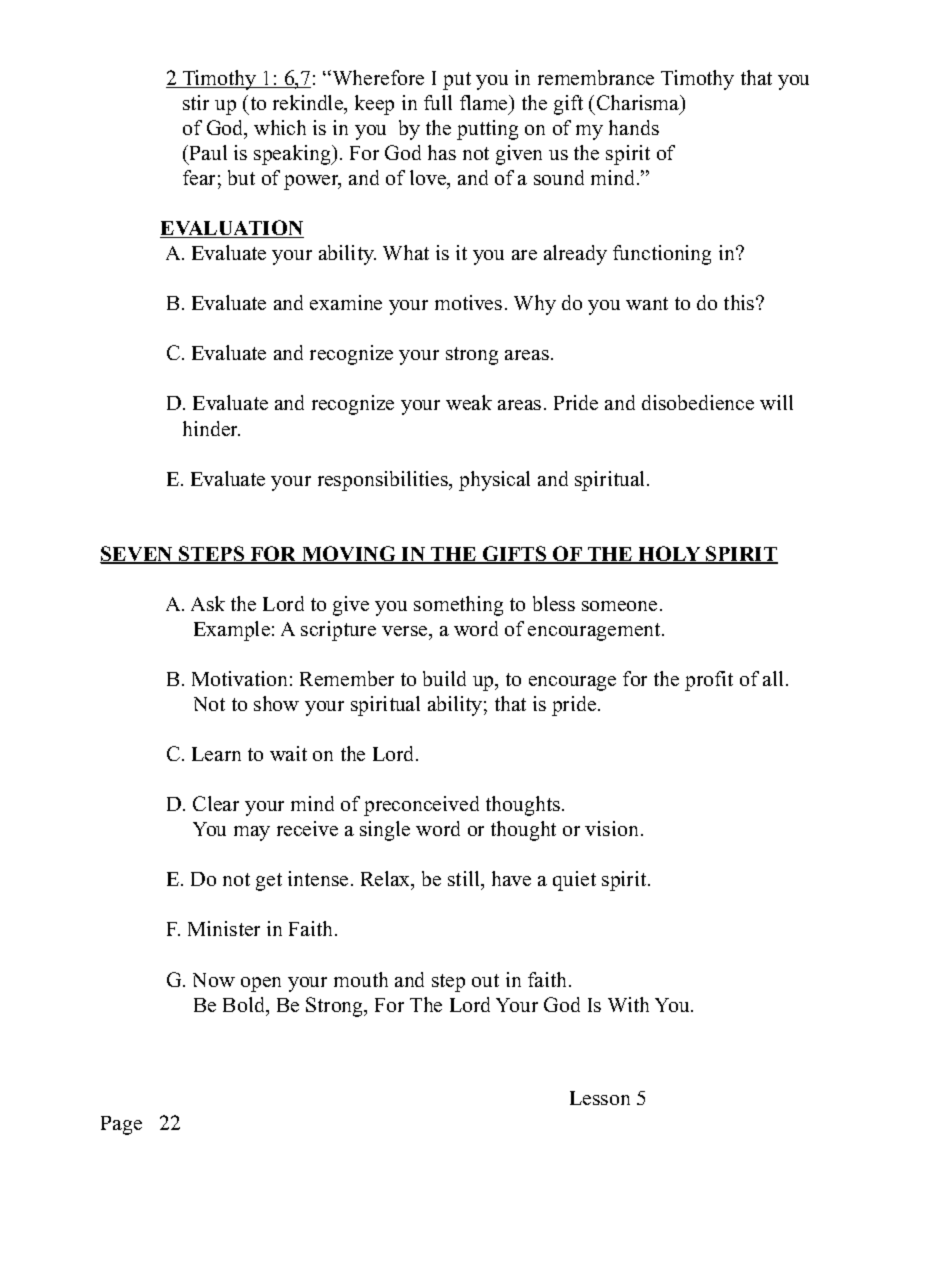 Image resolution: width=951 pixels, height=1288 pixels. I want to click on full, so click(438, 102).
